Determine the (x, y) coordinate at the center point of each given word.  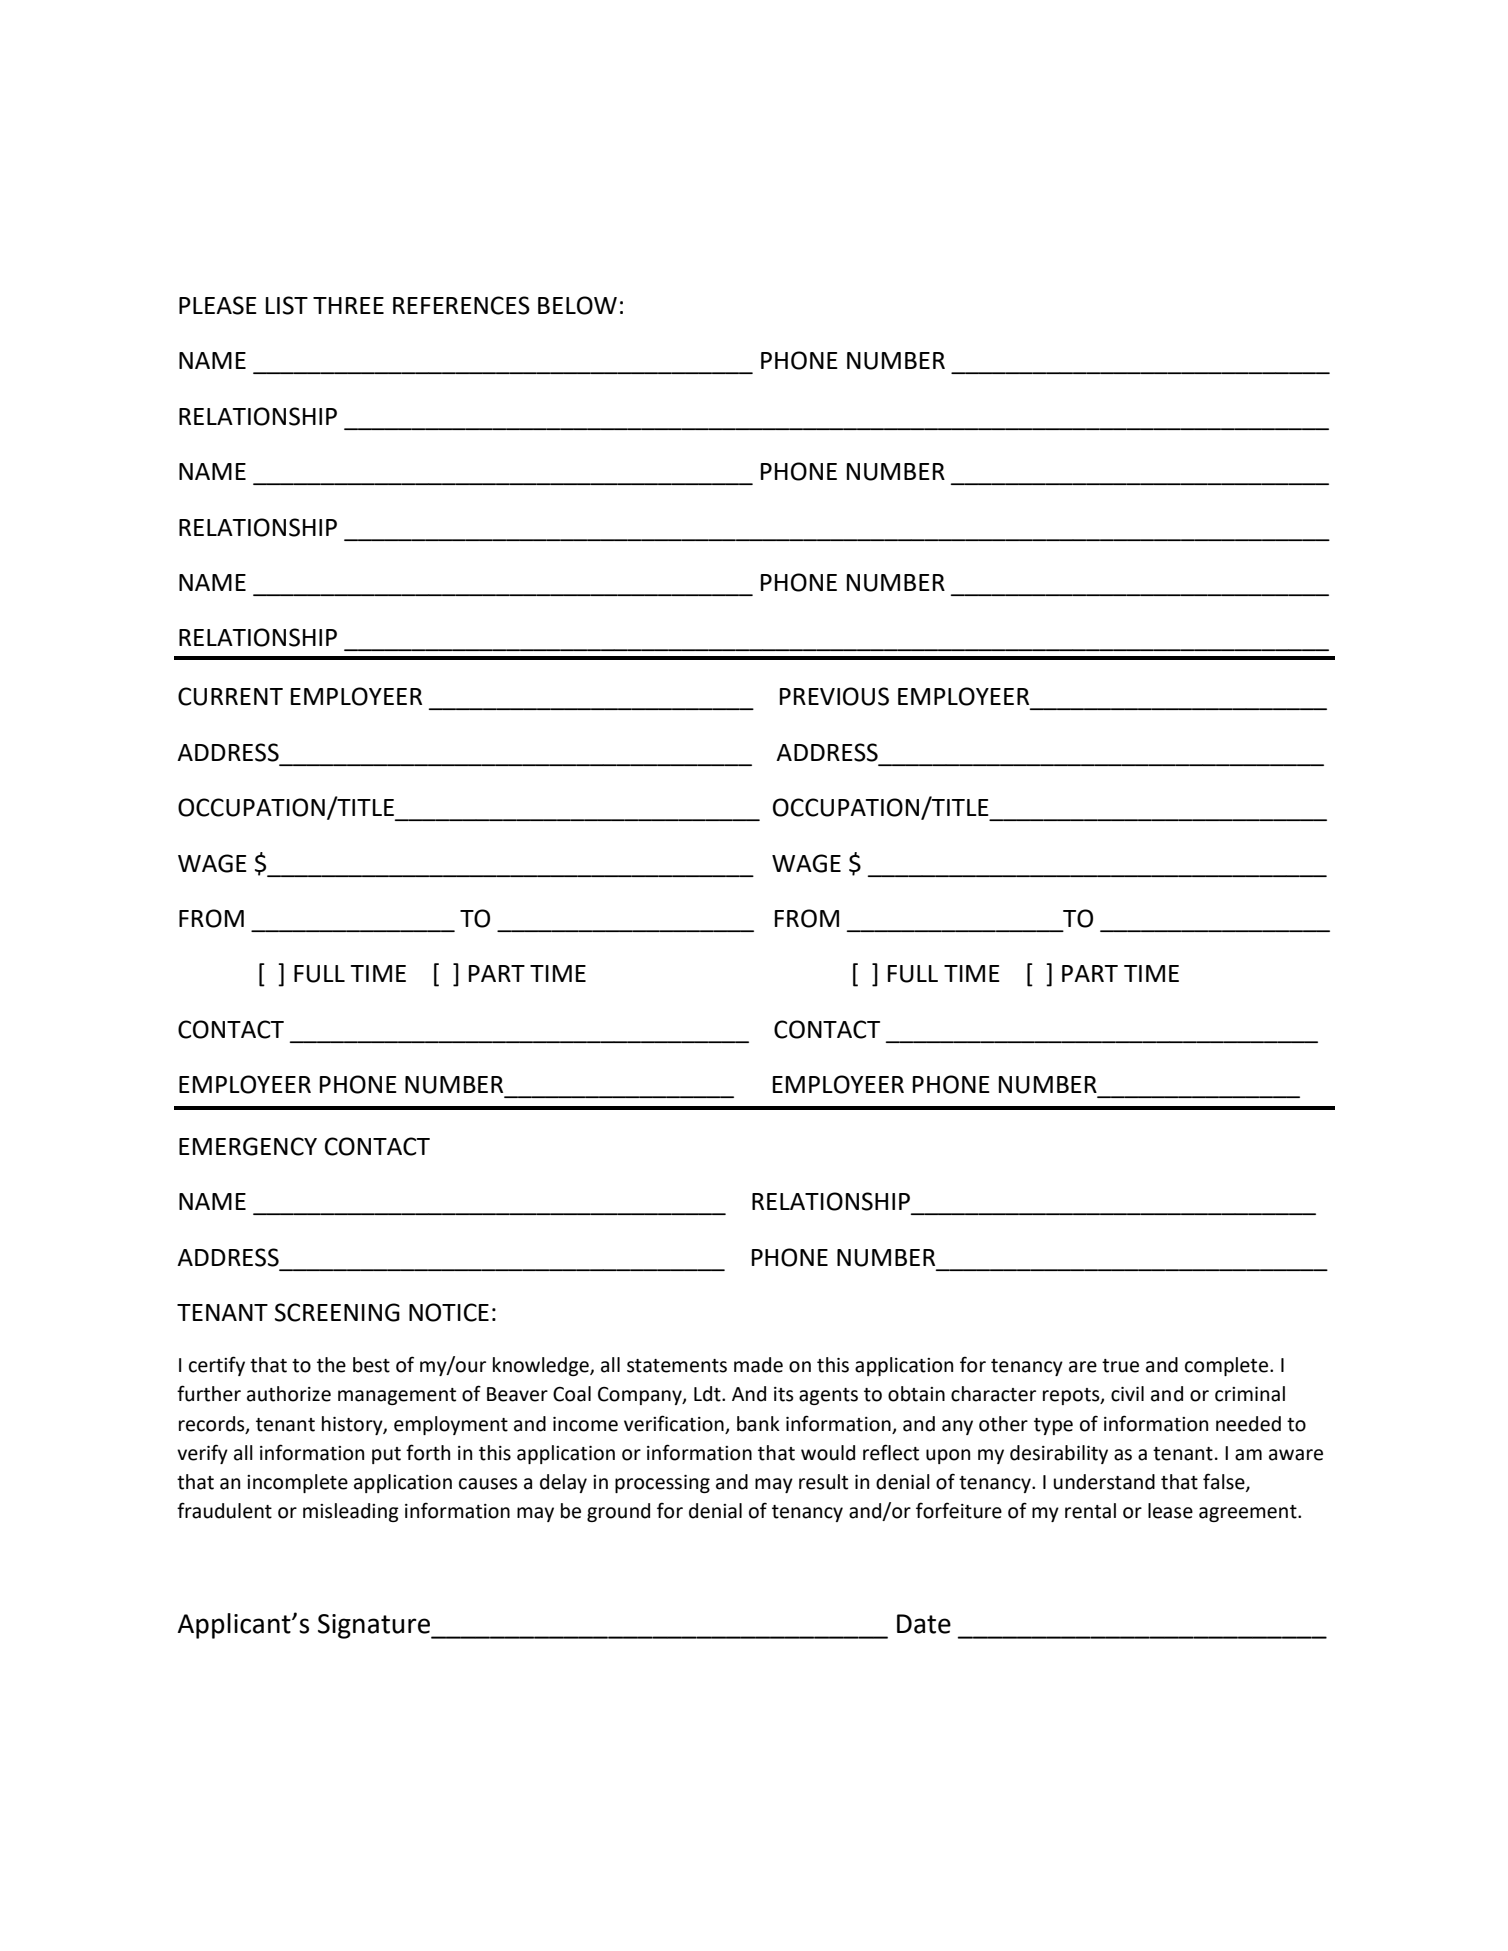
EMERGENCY (248, 1146)
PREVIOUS (834, 696)
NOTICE (449, 1312)
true (1120, 1366)
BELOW (577, 305)
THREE (348, 305)
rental (1090, 1511)
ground (618, 1512)
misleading (351, 1512)
